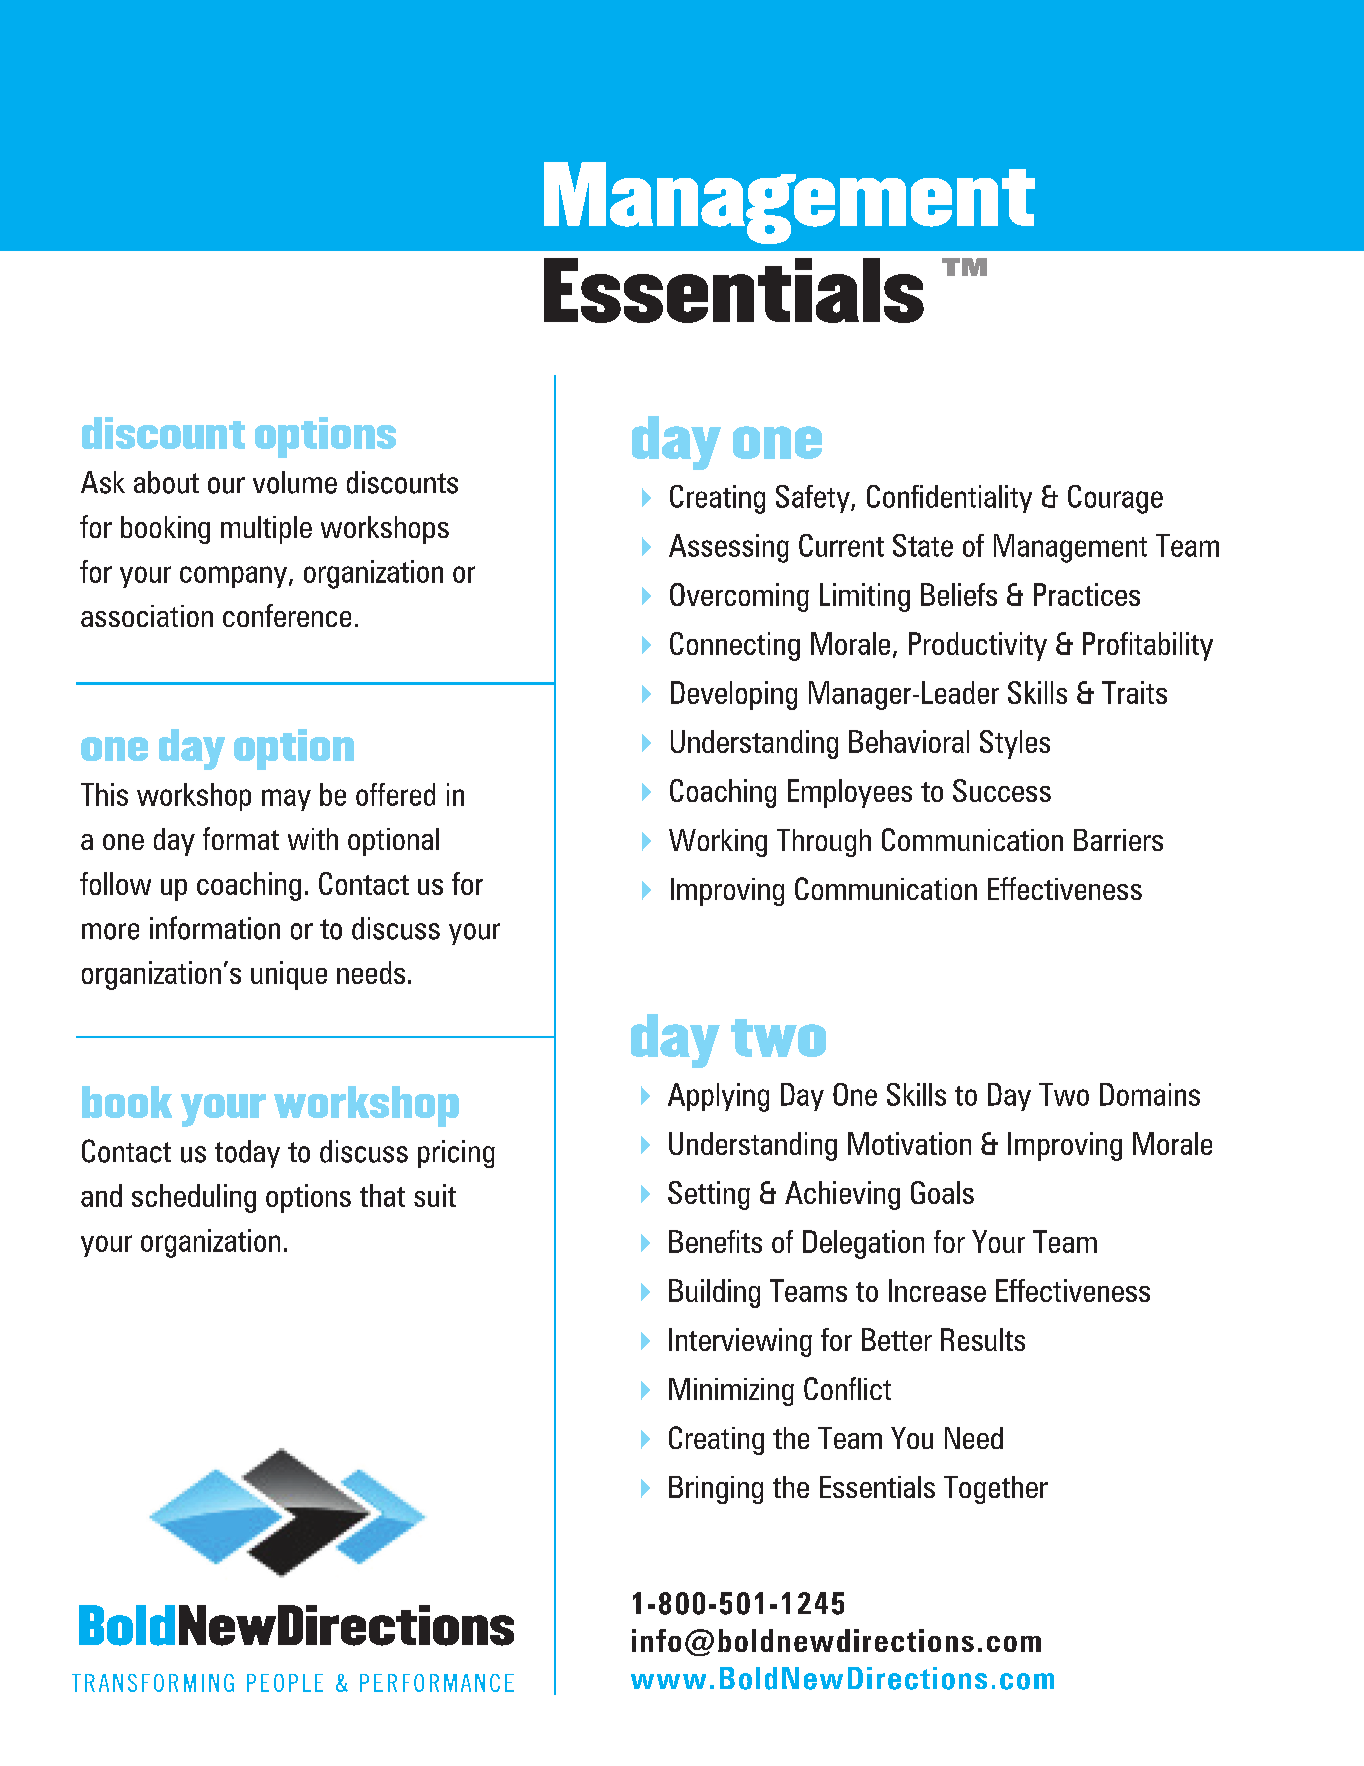 Image resolution: width=1364 pixels, height=1766 pixels. What do you see at coordinates (716, 1490) in the page?
I see `Bringing` at bounding box center [716, 1490].
